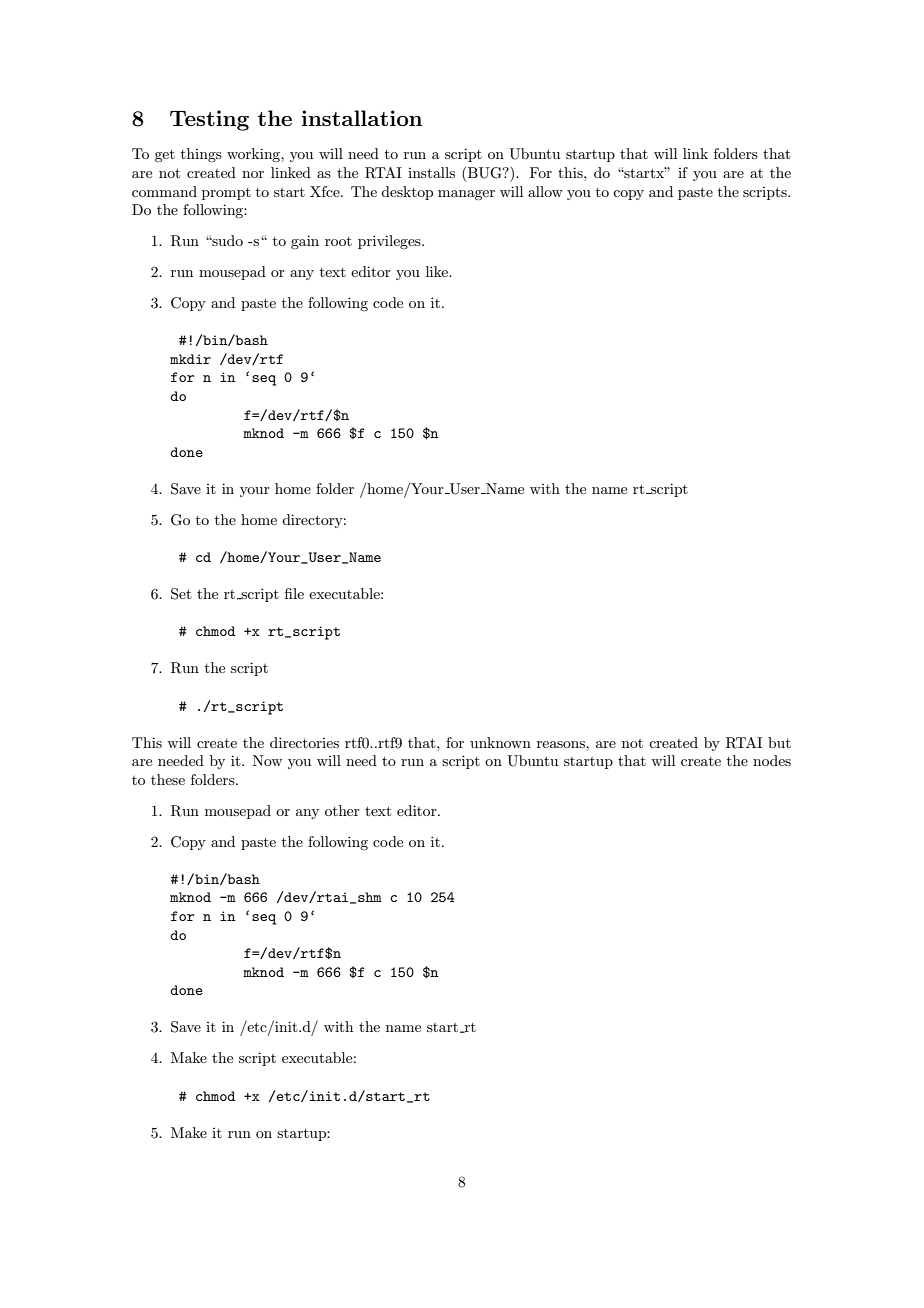 The width and height of the page is (924, 1308). Describe the element at coordinates (305, 242) in the page. I see `gain` at that location.
